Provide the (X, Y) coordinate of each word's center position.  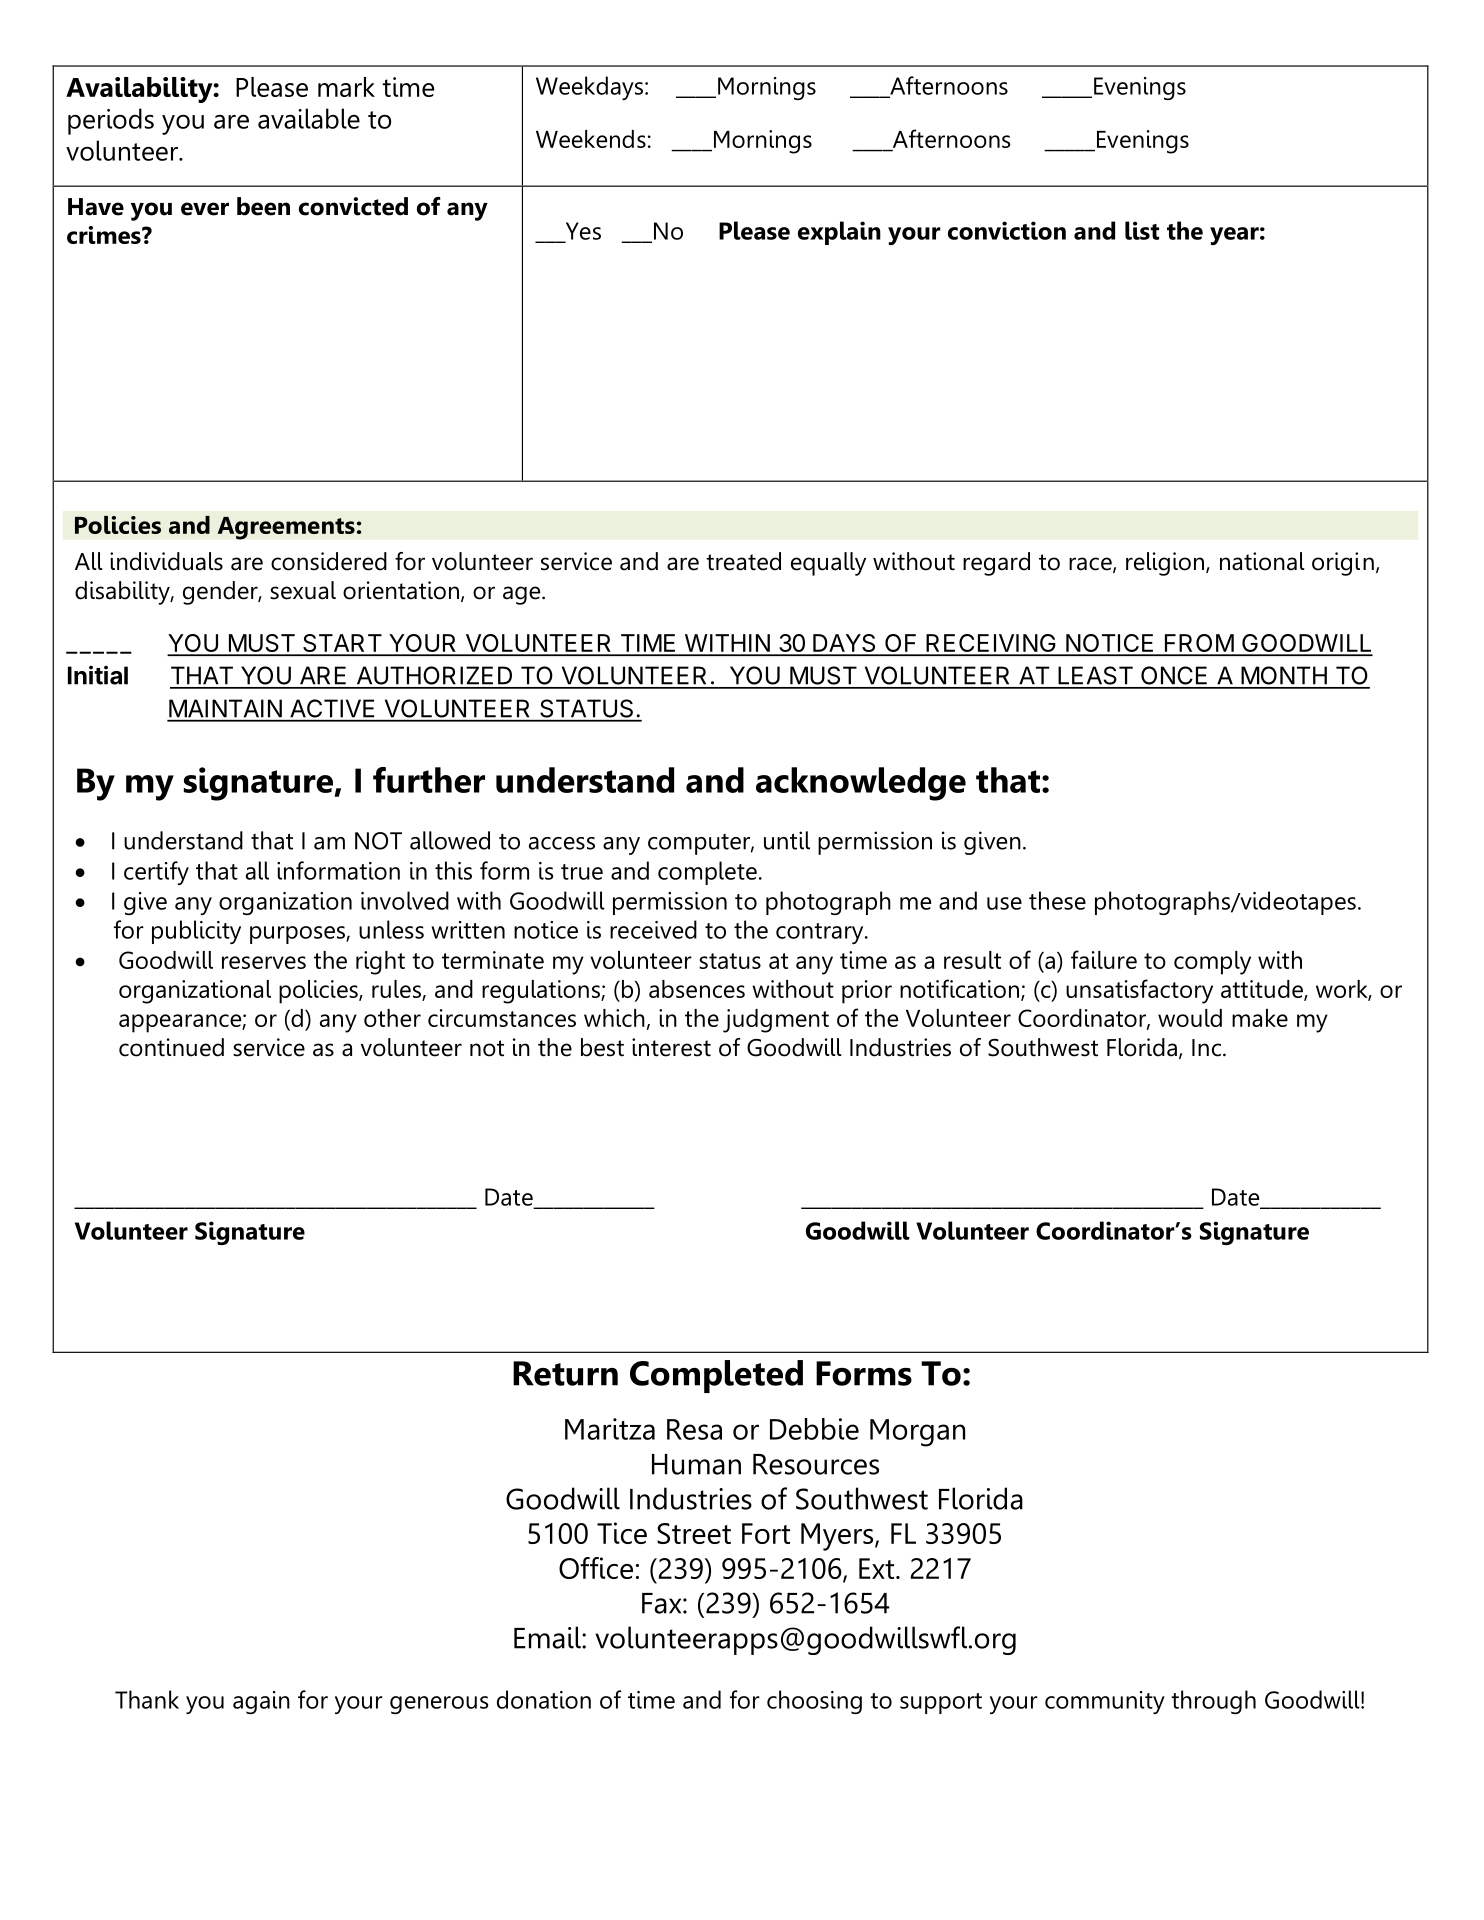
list (1142, 230)
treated (743, 561)
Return (565, 1373)
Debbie (814, 1429)
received (653, 929)
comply (1212, 963)
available (309, 118)
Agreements (286, 528)
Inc (1206, 1048)
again (261, 1702)
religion (1166, 564)
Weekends (591, 139)
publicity (196, 932)
